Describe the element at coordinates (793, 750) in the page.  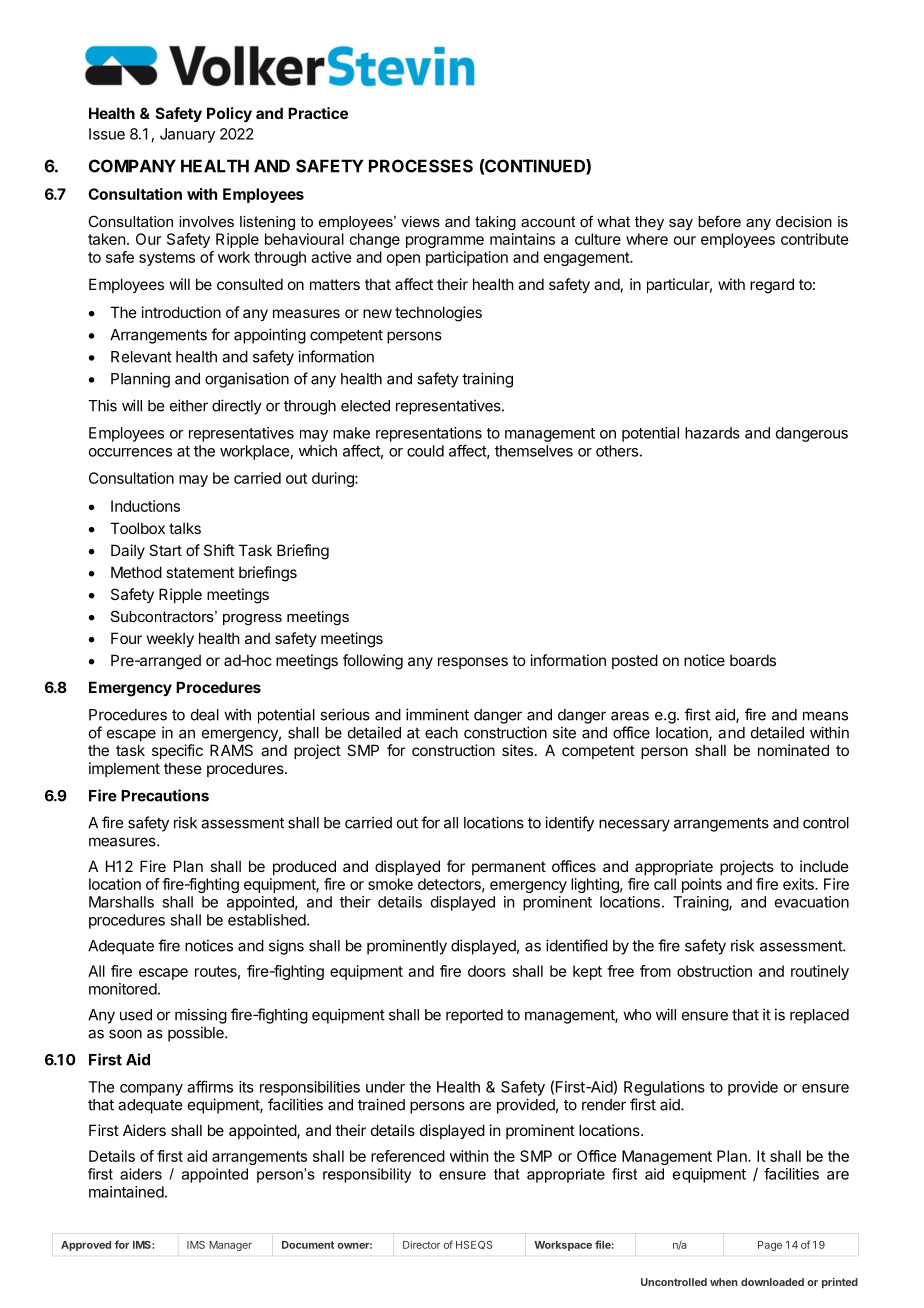
I see `nominated` at that location.
